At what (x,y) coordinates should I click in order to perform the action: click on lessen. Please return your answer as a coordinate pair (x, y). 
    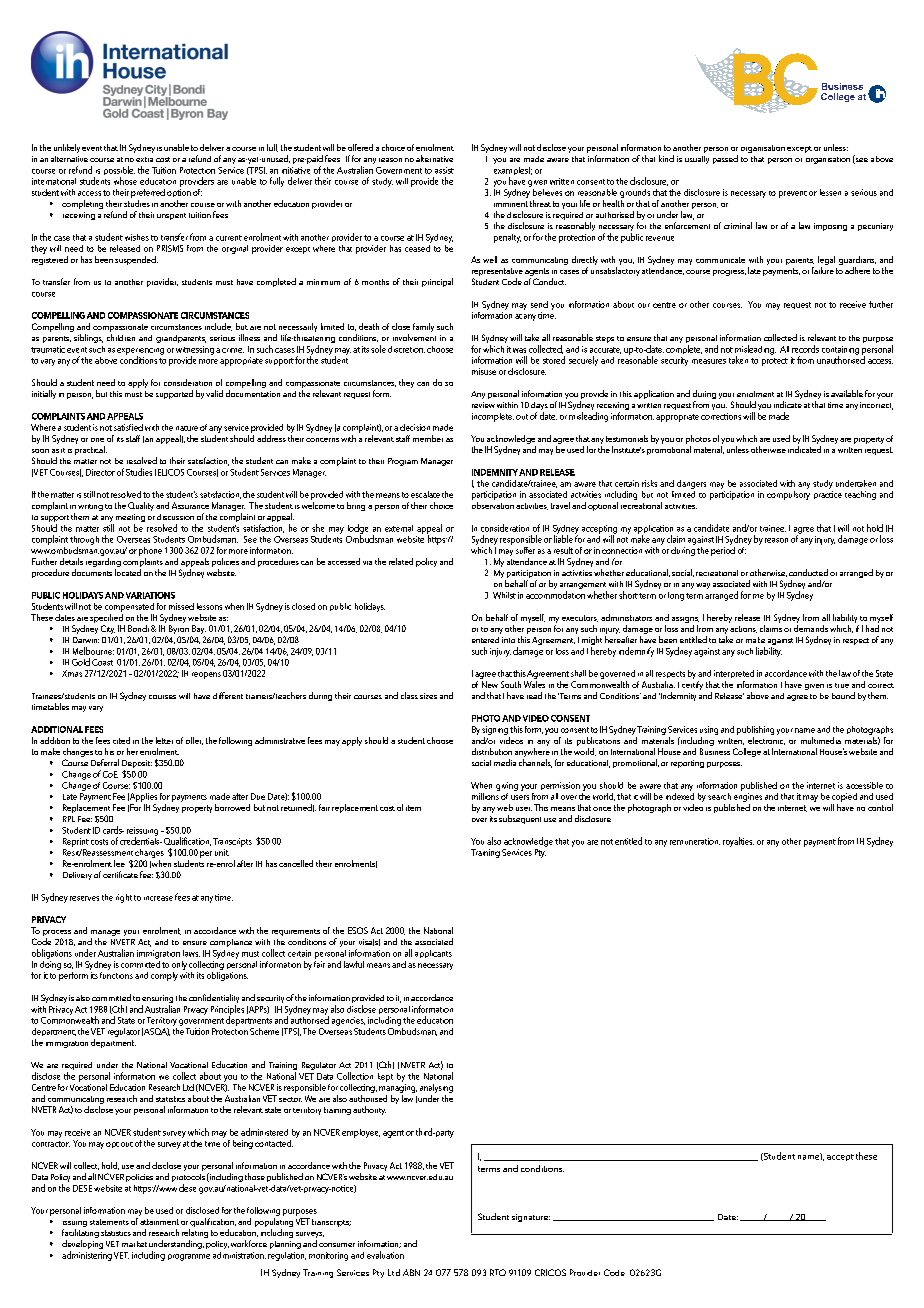
    Looking at the image, I should click on (830, 192).
